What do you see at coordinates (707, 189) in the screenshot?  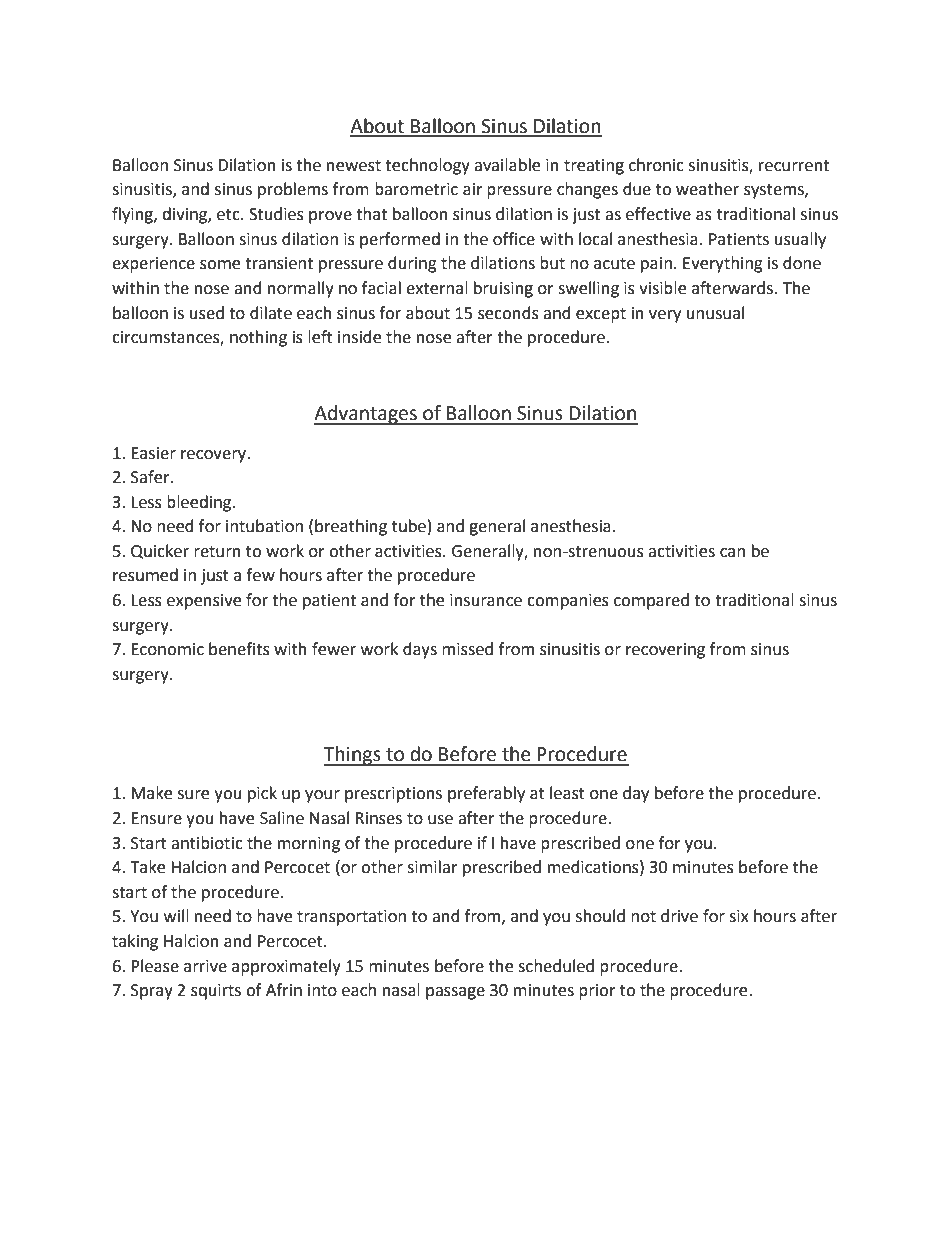 I see `weather` at bounding box center [707, 189].
